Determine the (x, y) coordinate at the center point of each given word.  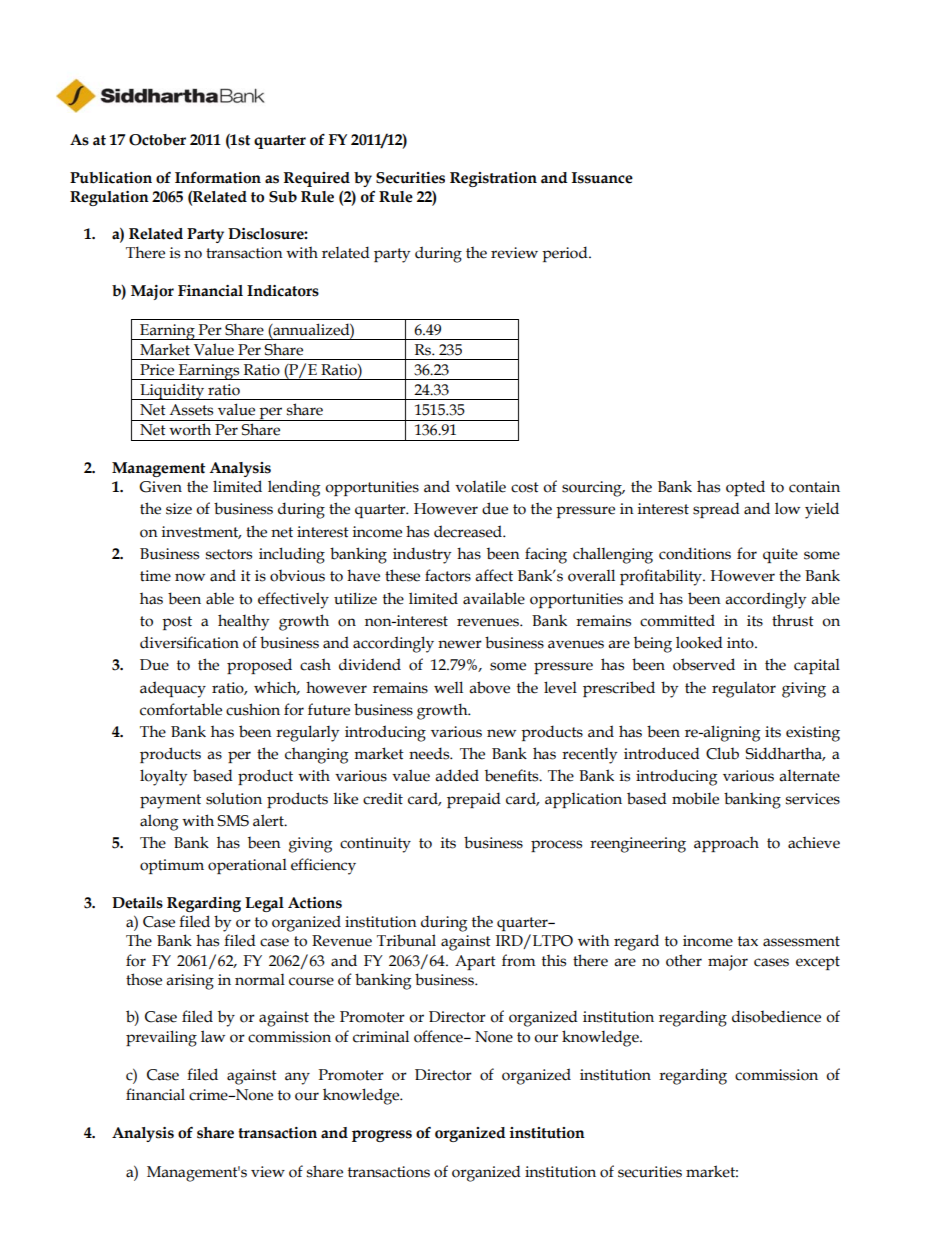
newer (460, 644)
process (556, 846)
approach (726, 844)
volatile (480, 487)
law (213, 1036)
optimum (172, 866)
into (741, 643)
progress (382, 1136)
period (566, 254)
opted (745, 488)
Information (218, 177)
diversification (189, 642)
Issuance (602, 178)
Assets (191, 410)
